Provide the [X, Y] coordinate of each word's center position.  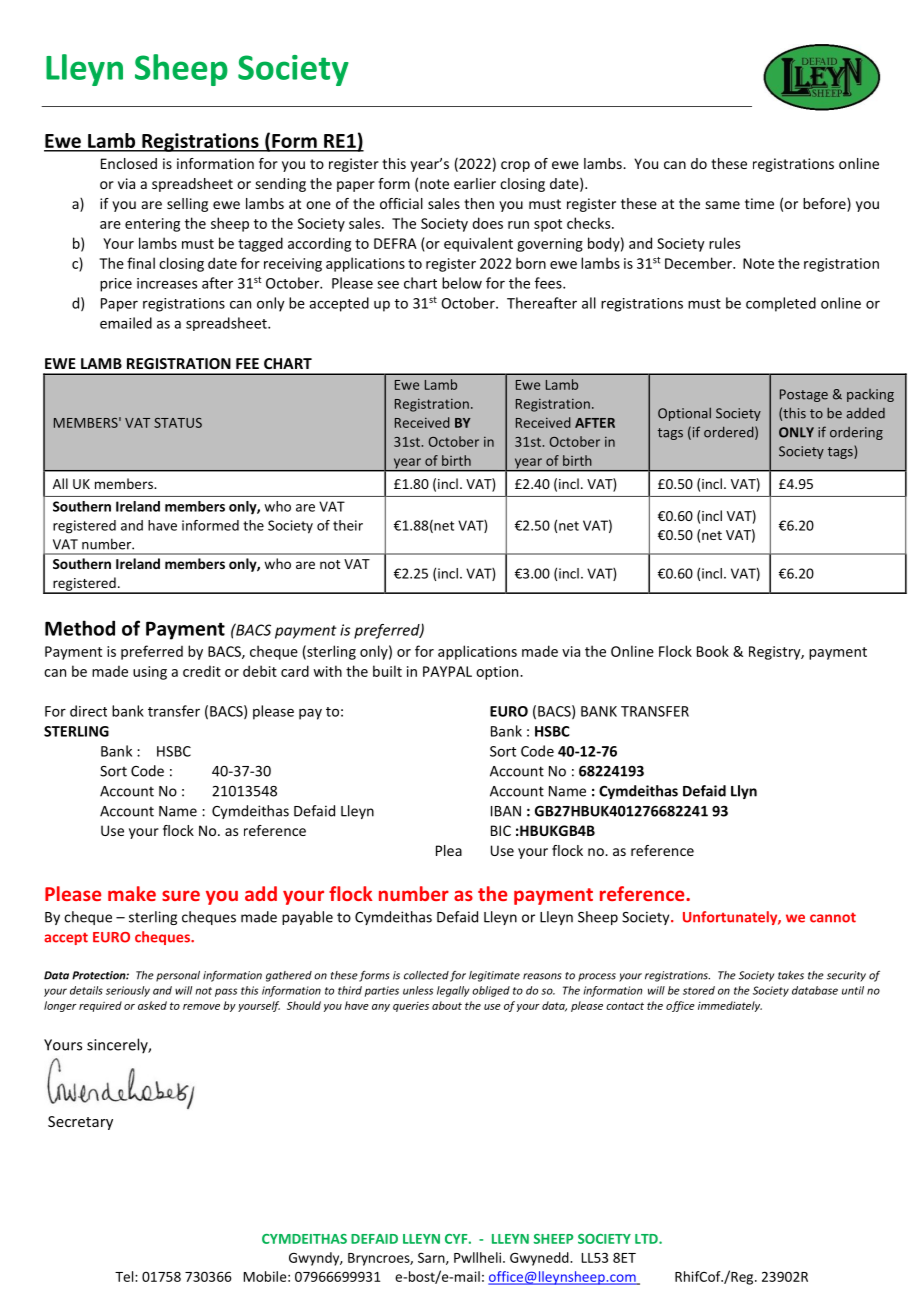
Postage [804, 395]
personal [178, 976]
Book [713, 651]
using [150, 673]
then [479, 203]
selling [187, 205]
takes [791, 975]
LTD [647, 1239]
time [759, 203]
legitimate [494, 976]
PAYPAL [447, 671]
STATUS [178, 423]
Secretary [80, 1123]
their [348, 525]
